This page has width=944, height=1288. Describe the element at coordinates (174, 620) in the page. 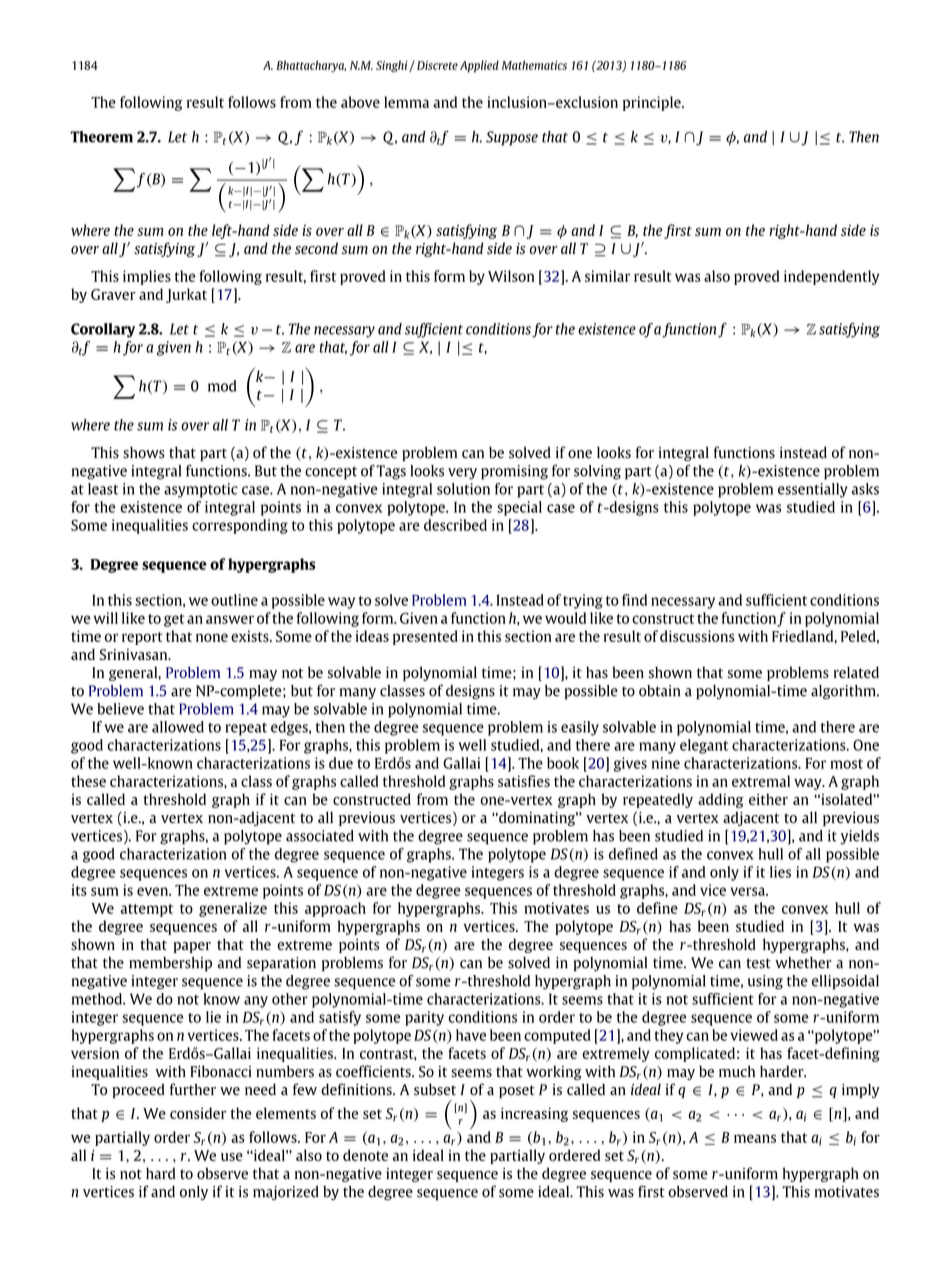

I see `get` at that location.
